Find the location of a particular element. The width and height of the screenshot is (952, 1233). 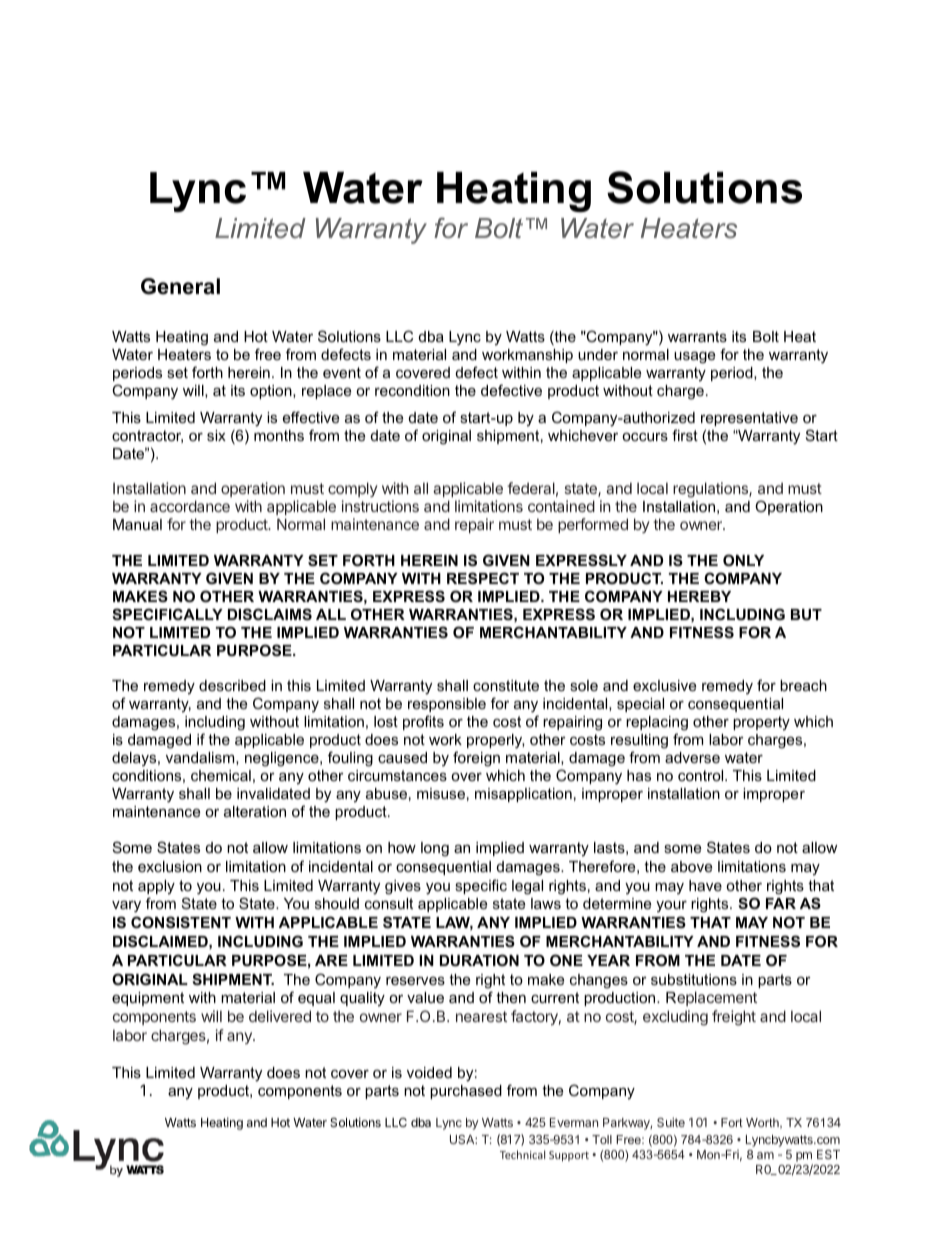

first is located at coordinates (685, 435).
